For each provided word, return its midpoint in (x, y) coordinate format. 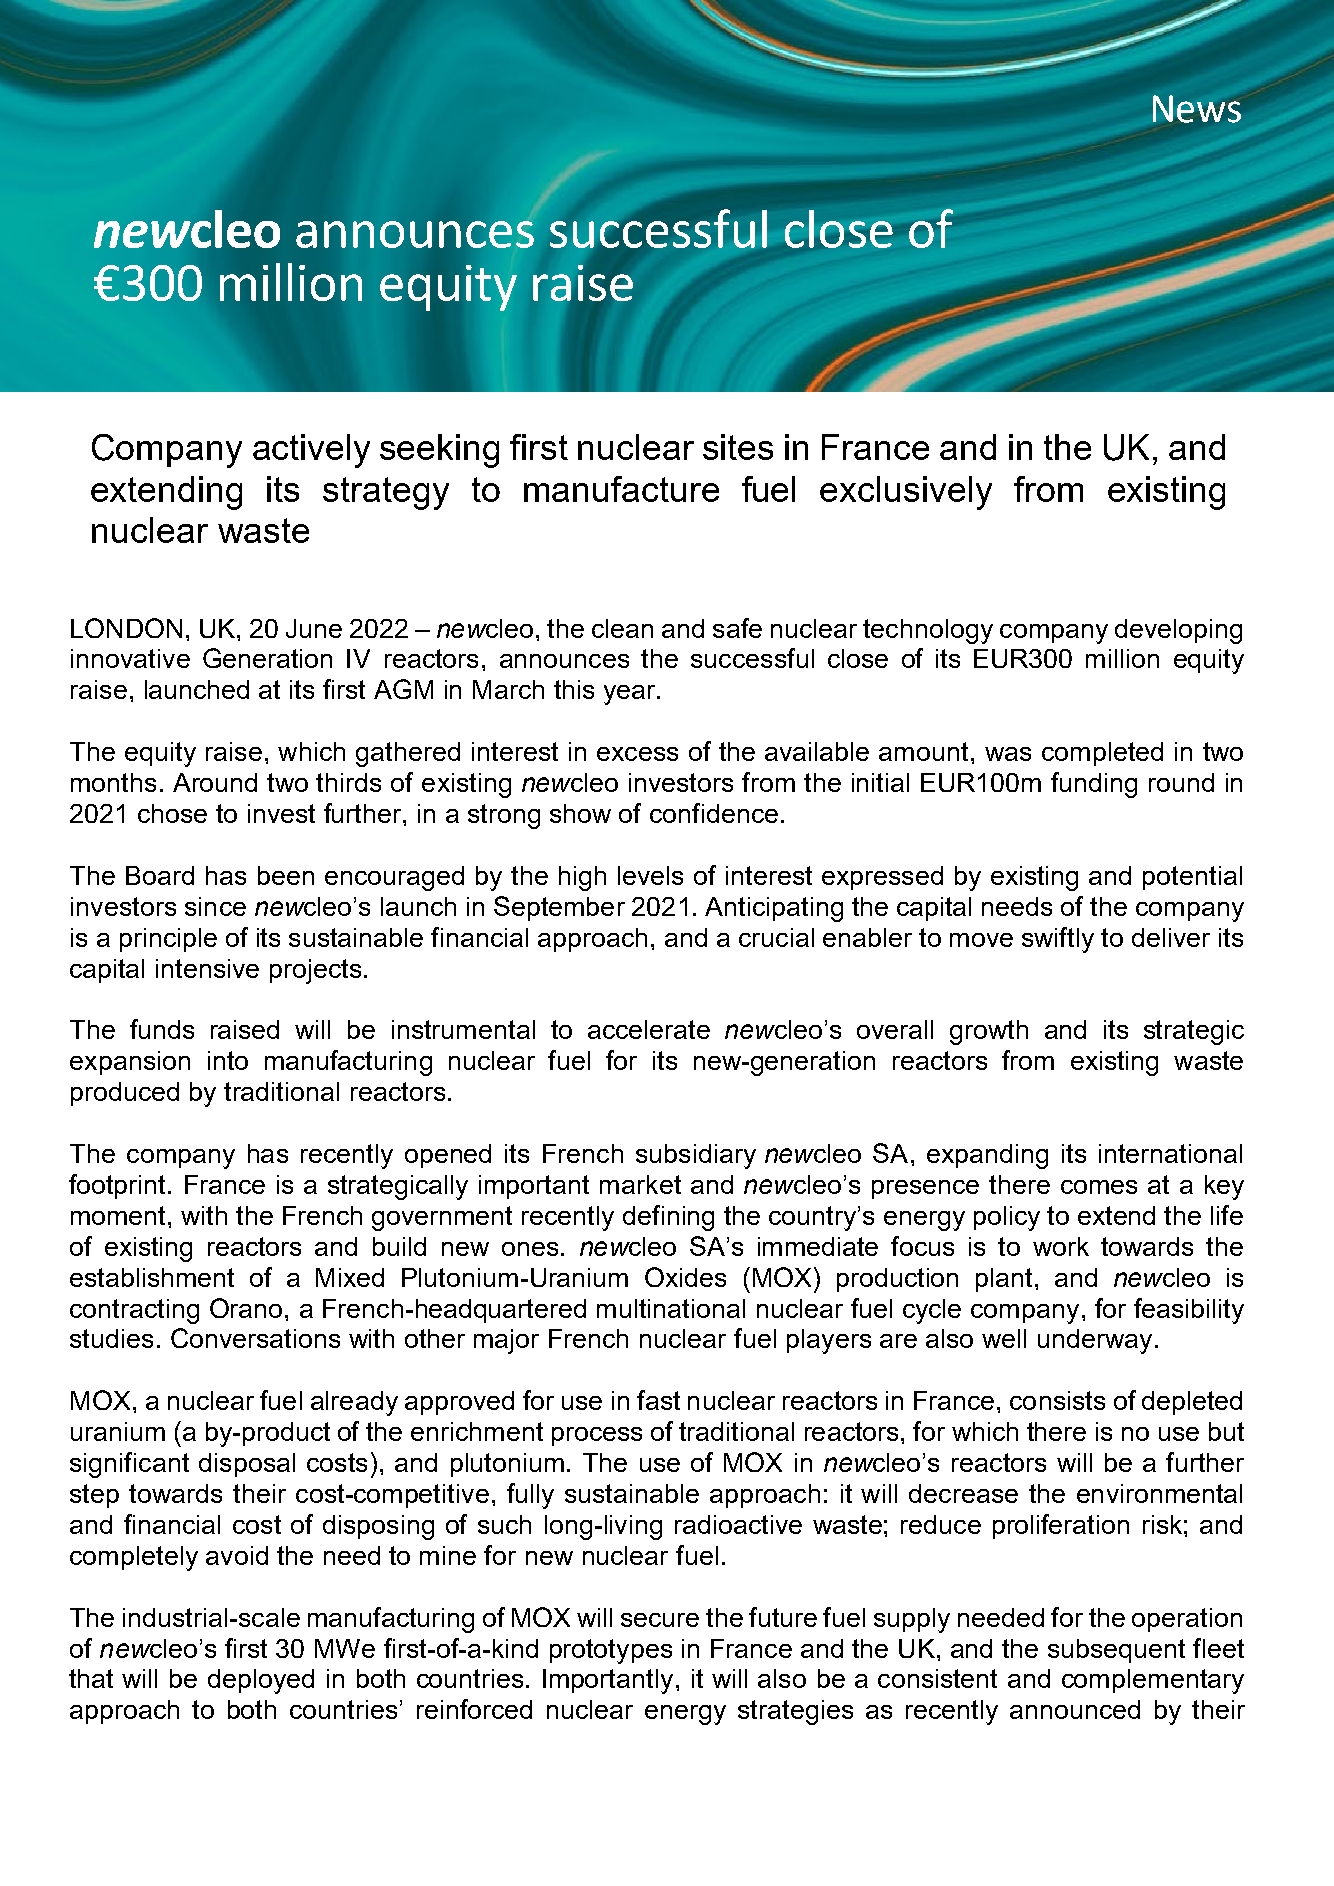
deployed (261, 1681)
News (1197, 109)
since (215, 906)
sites (738, 447)
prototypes (611, 1651)
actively (311, 451)
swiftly (1058, 940)
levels (650, 875)
